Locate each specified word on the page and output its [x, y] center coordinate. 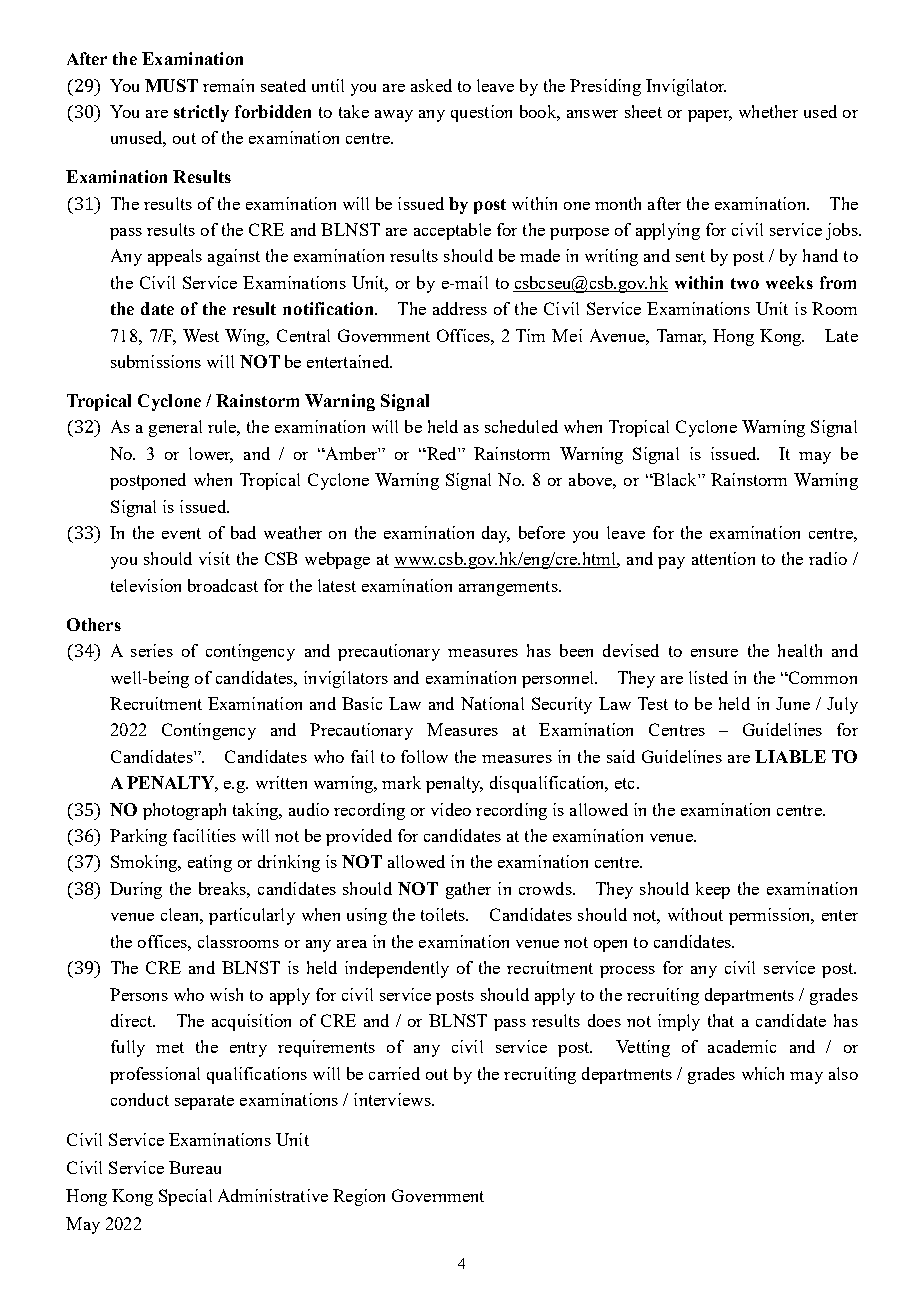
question [481, 113]
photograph [184, 811]
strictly [201, 113]
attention [723, 558]
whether [768, 111]
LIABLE [790, 756]
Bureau [195, 1167]
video [451, 809]
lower [211, 455]
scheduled [521, 426]
